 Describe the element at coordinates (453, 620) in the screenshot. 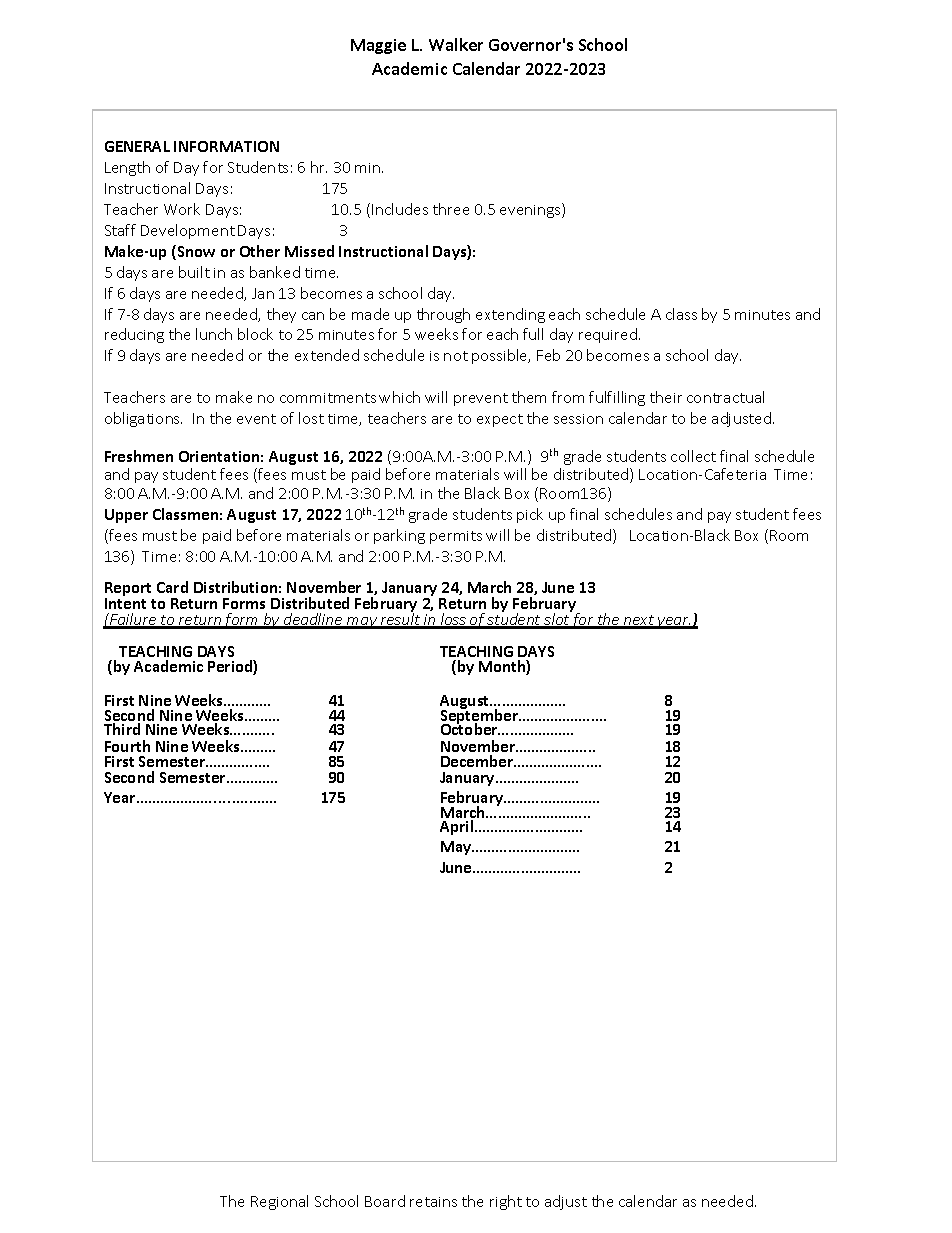

I see `loss` at that location.
